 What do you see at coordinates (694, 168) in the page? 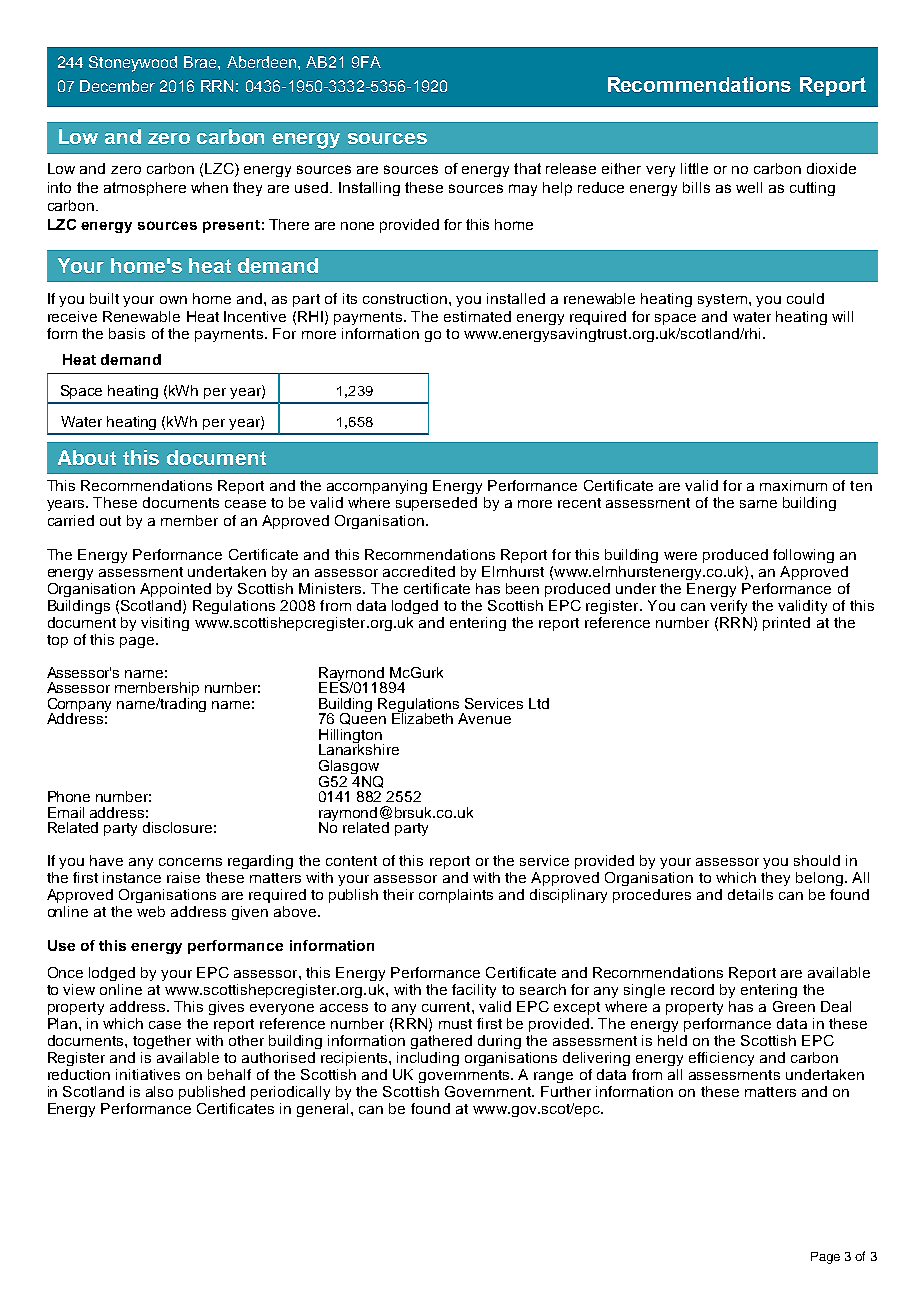
I see `little` at bounding box center [694, 168].
